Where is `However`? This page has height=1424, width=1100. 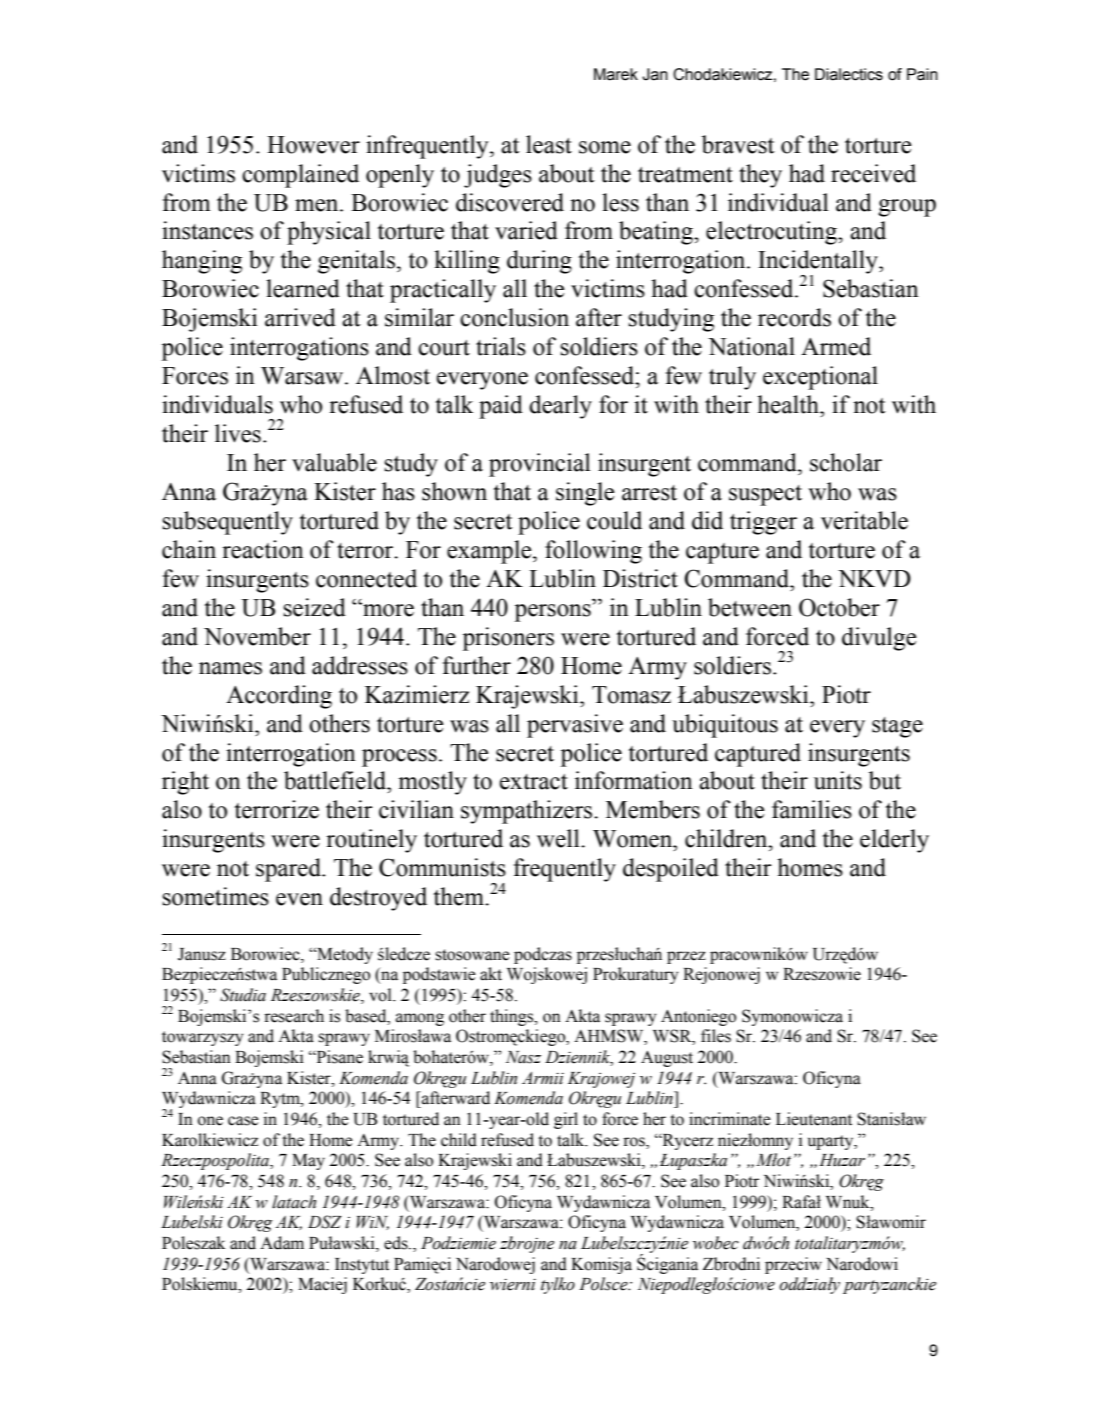 However is located at coordinates (313, 145).
